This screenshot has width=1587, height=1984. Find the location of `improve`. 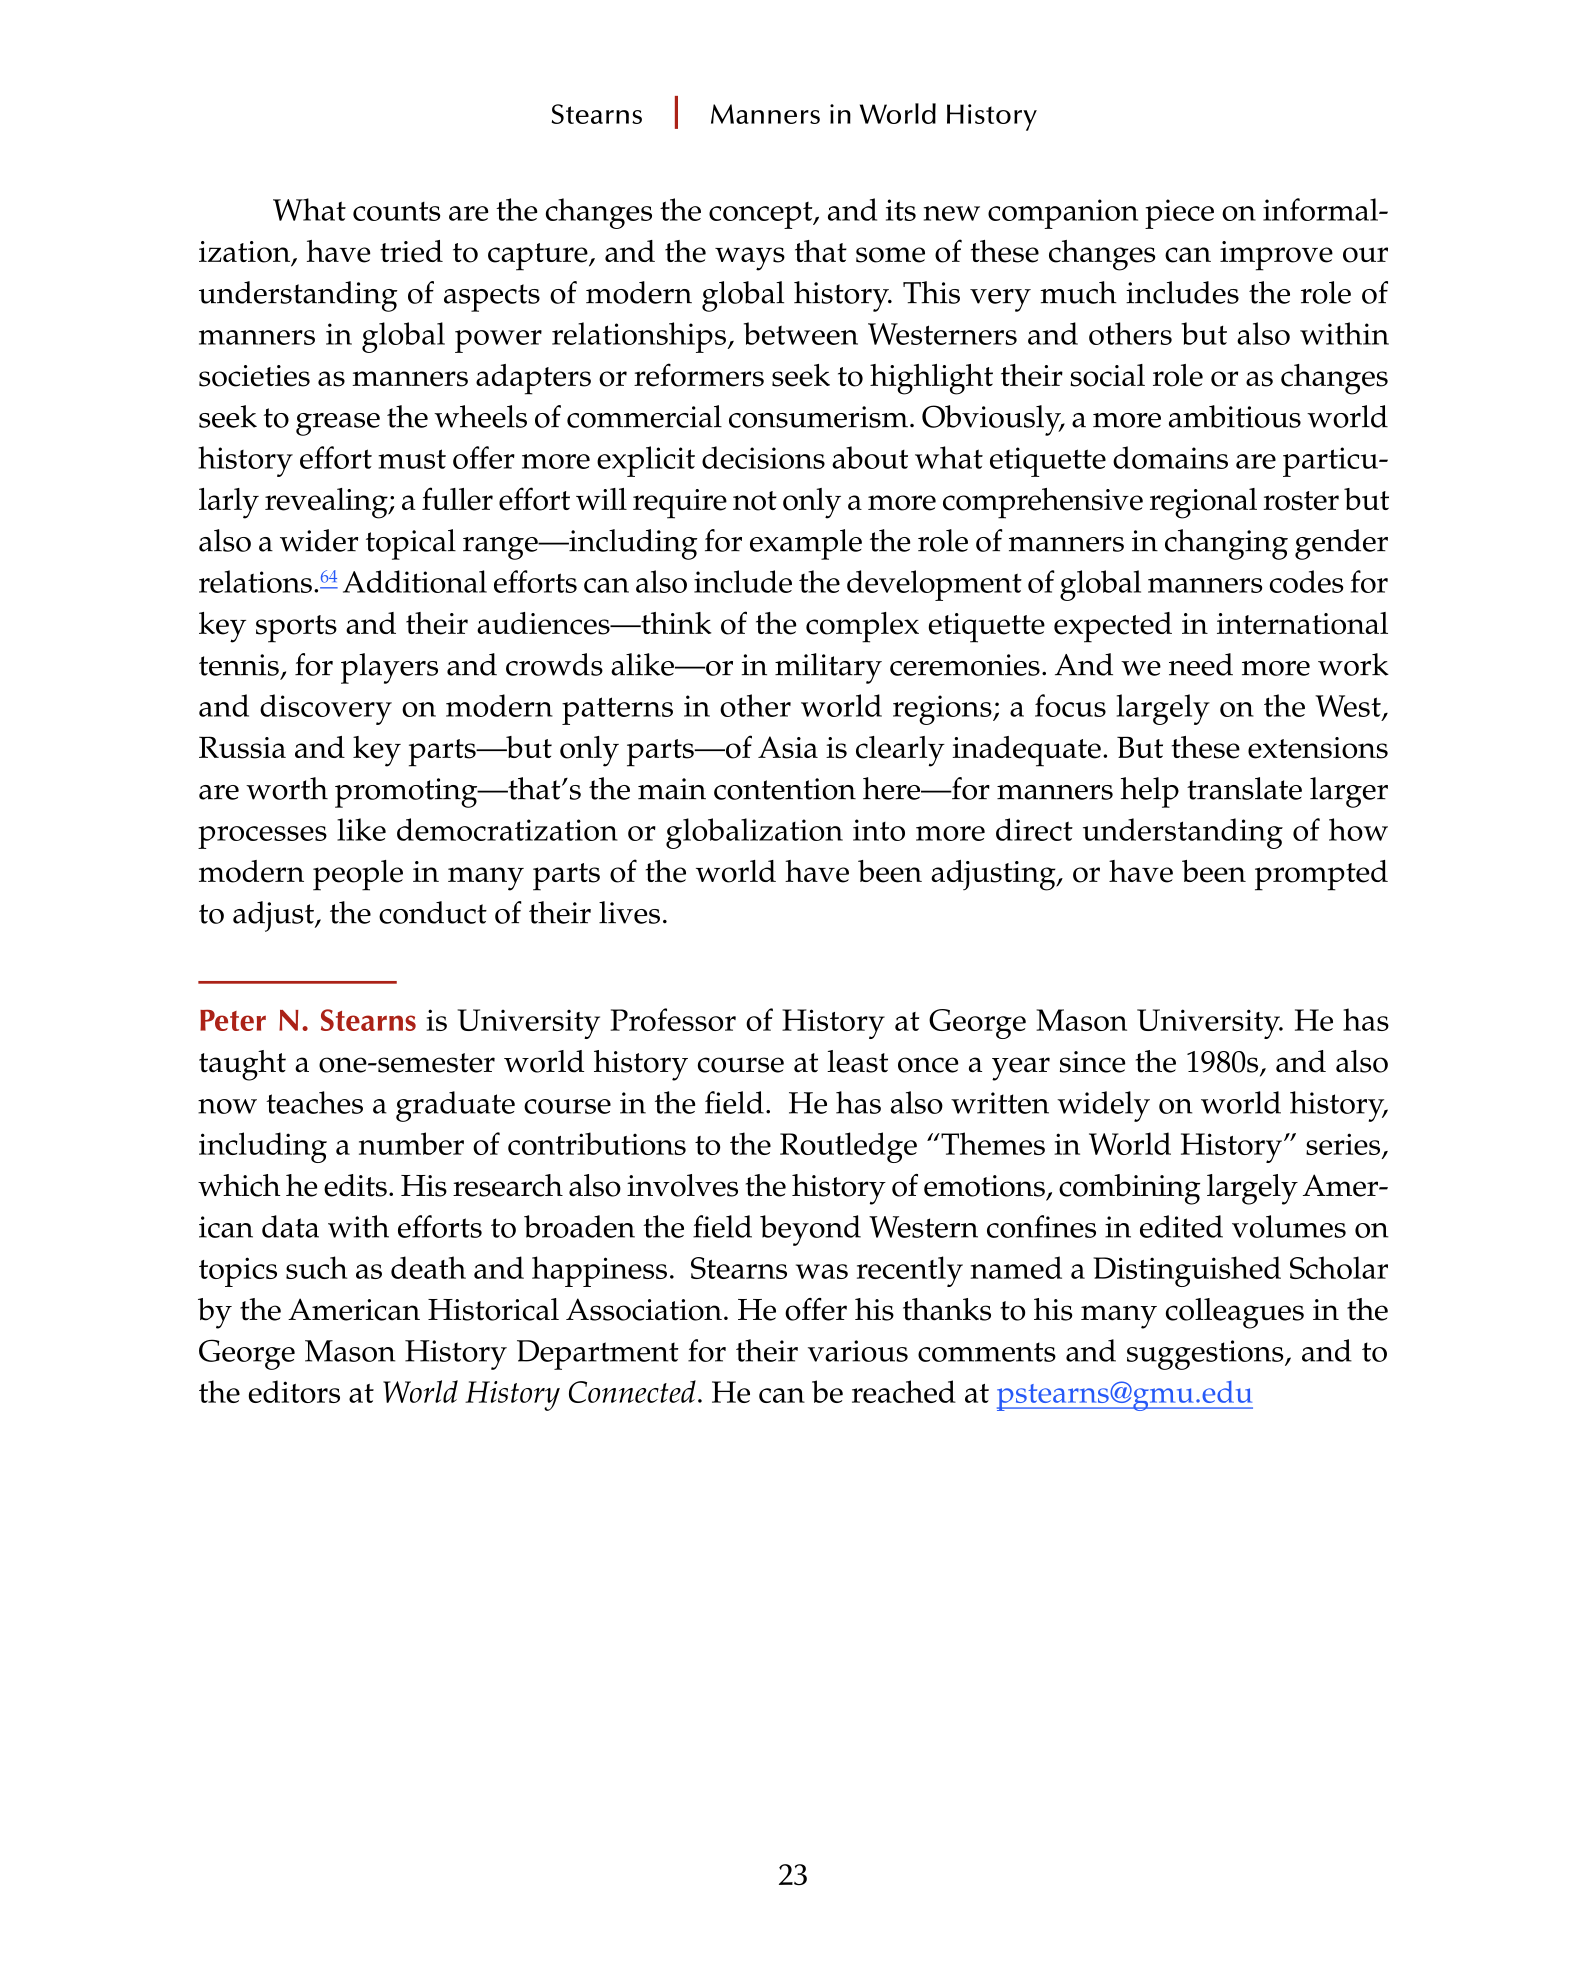

improve is located at coordinates (1276, 256).
